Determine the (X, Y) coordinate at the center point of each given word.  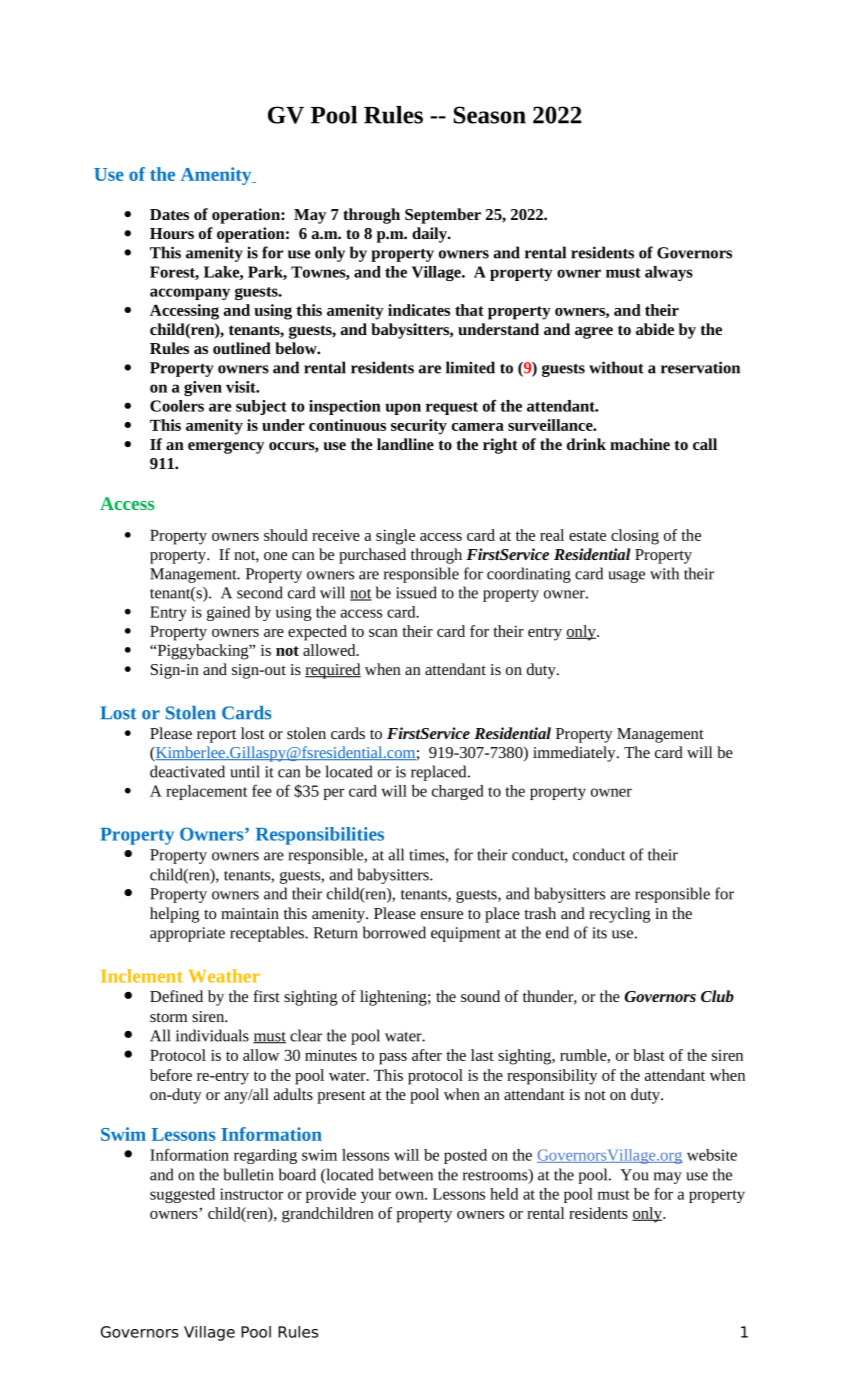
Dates (169, 214)
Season (490, 115)
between (405, 1174)
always (669, 273)
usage (626, 577)
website (712, 1155)
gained (228, 613)
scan (383, 633)
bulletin (248, 1174)
